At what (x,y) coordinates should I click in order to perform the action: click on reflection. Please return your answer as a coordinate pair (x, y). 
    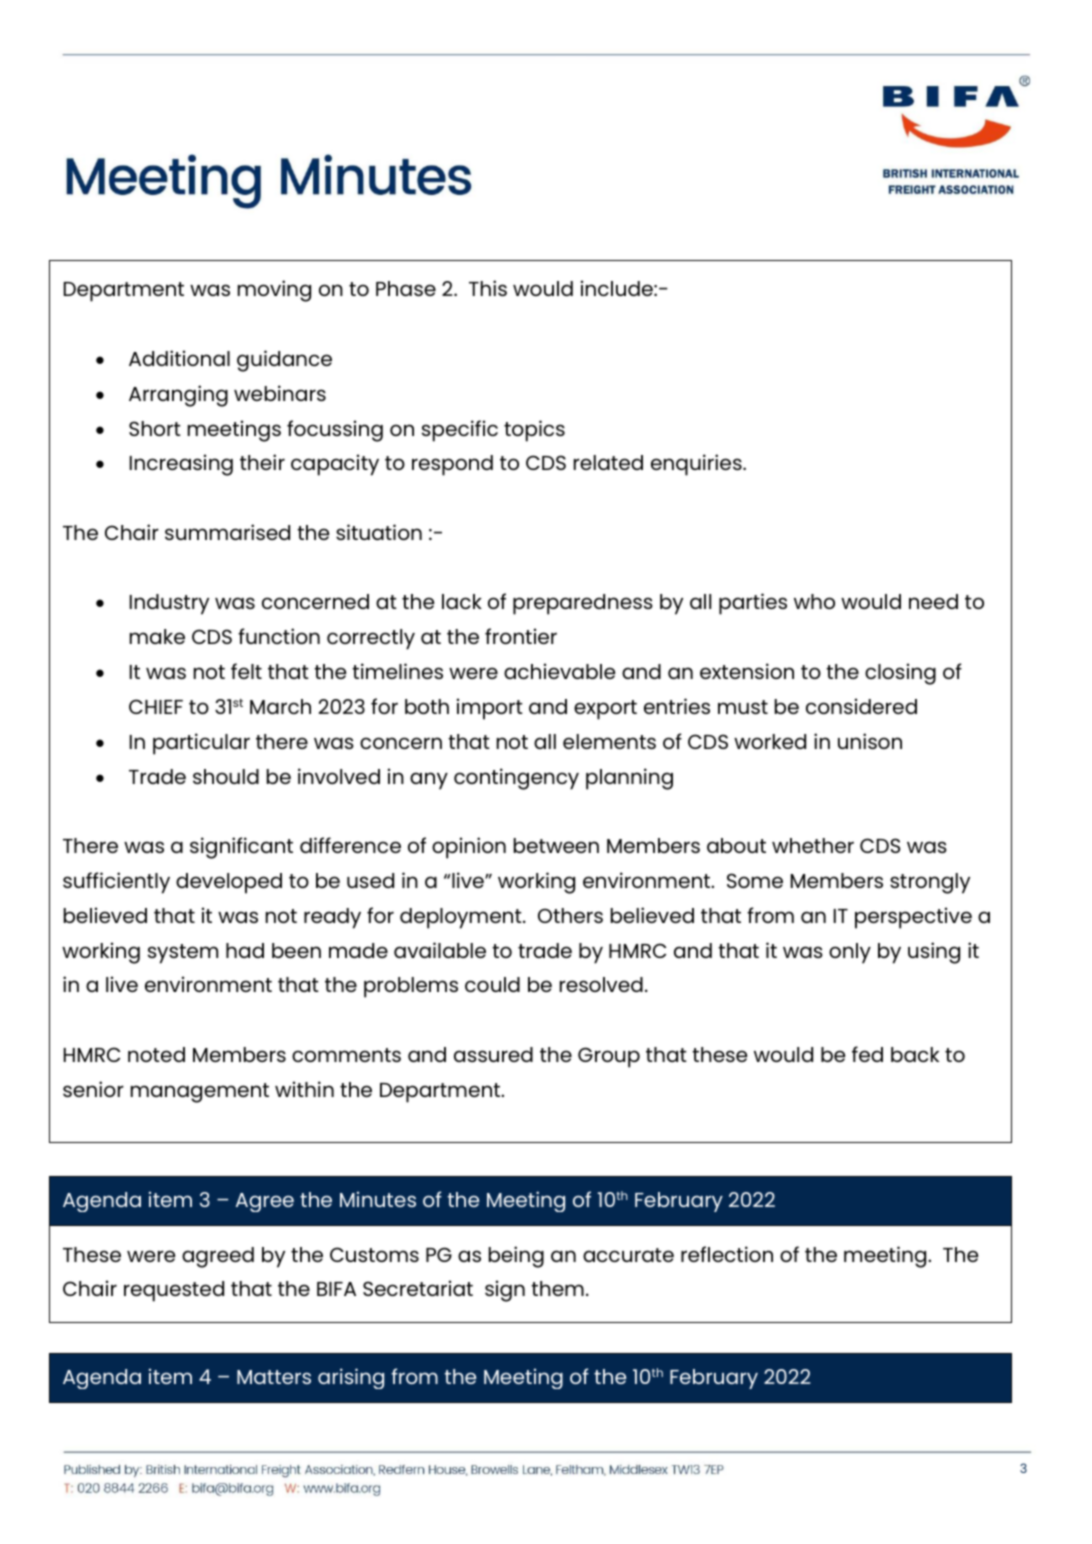
    Looking at the image, I should click on (727, 1254).
